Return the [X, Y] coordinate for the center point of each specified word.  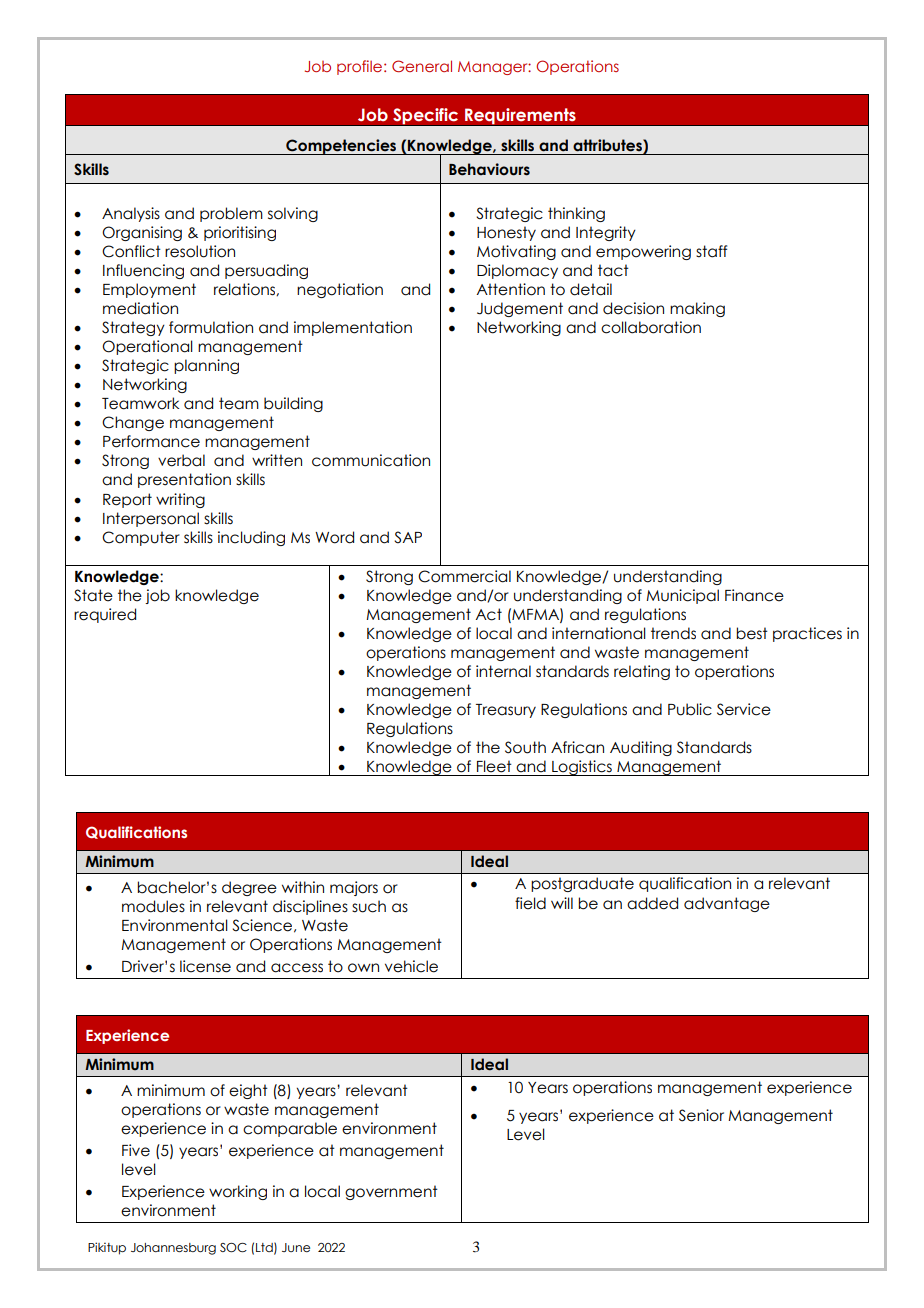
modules [153, 906]
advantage [727, 904]
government [391, 1192]
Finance [754, 595]
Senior [701, 1115]
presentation [184, 480]
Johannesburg [173, 1249]
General [422, 66]
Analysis [131, 214]
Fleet [494, 766]
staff [711, 251]
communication [371, 460]
